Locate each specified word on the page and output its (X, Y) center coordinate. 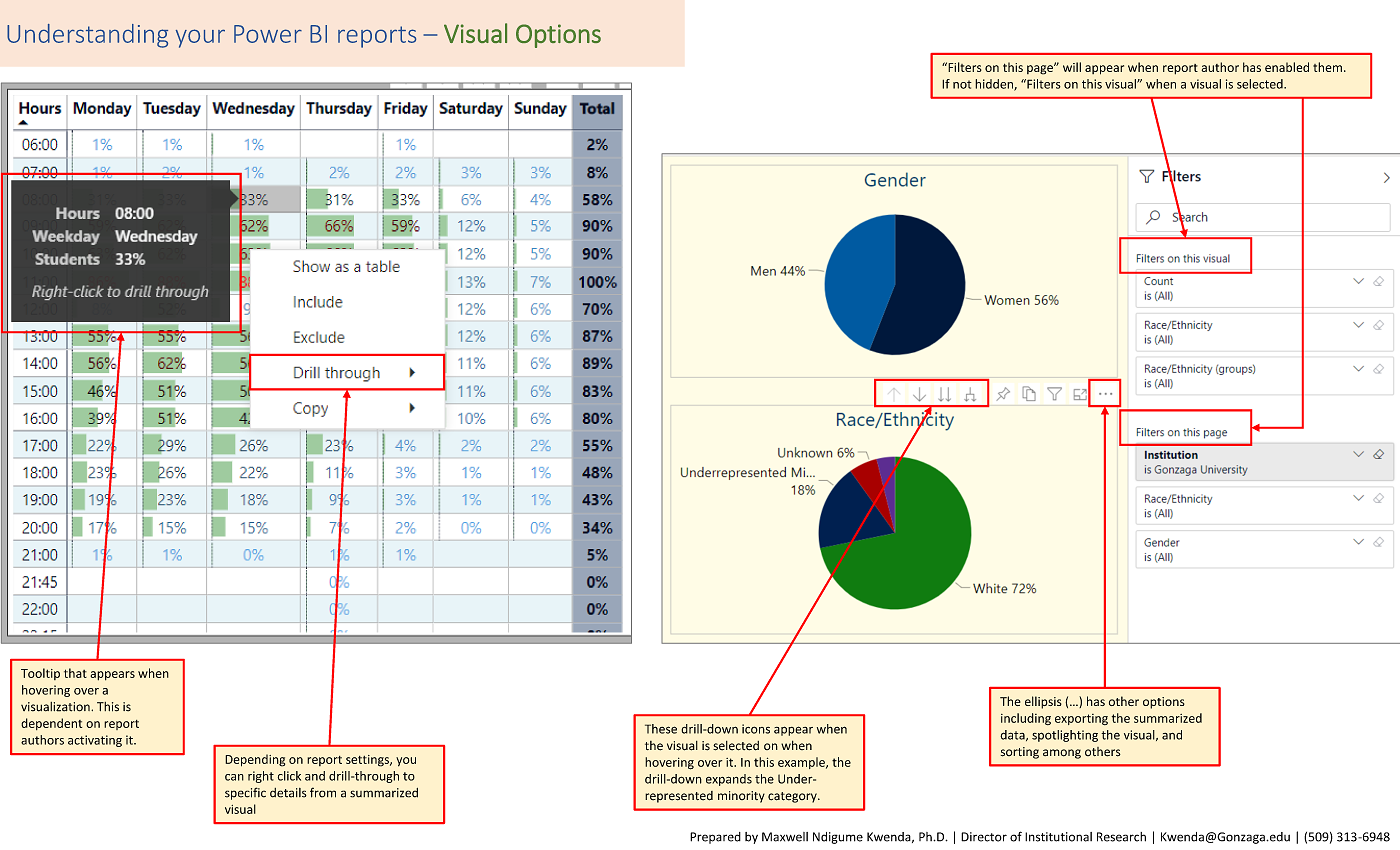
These (661, 729)
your (200, 38)
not (962, 84)
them (1327, 67)
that (75, 673)
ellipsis (1043, 702)
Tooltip (40, 674)
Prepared (715, 838)
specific (245, 793)
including (1026, 719)
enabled (1287, 67)
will (1072, 67)
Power (268, 34)
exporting (1081, 719)
